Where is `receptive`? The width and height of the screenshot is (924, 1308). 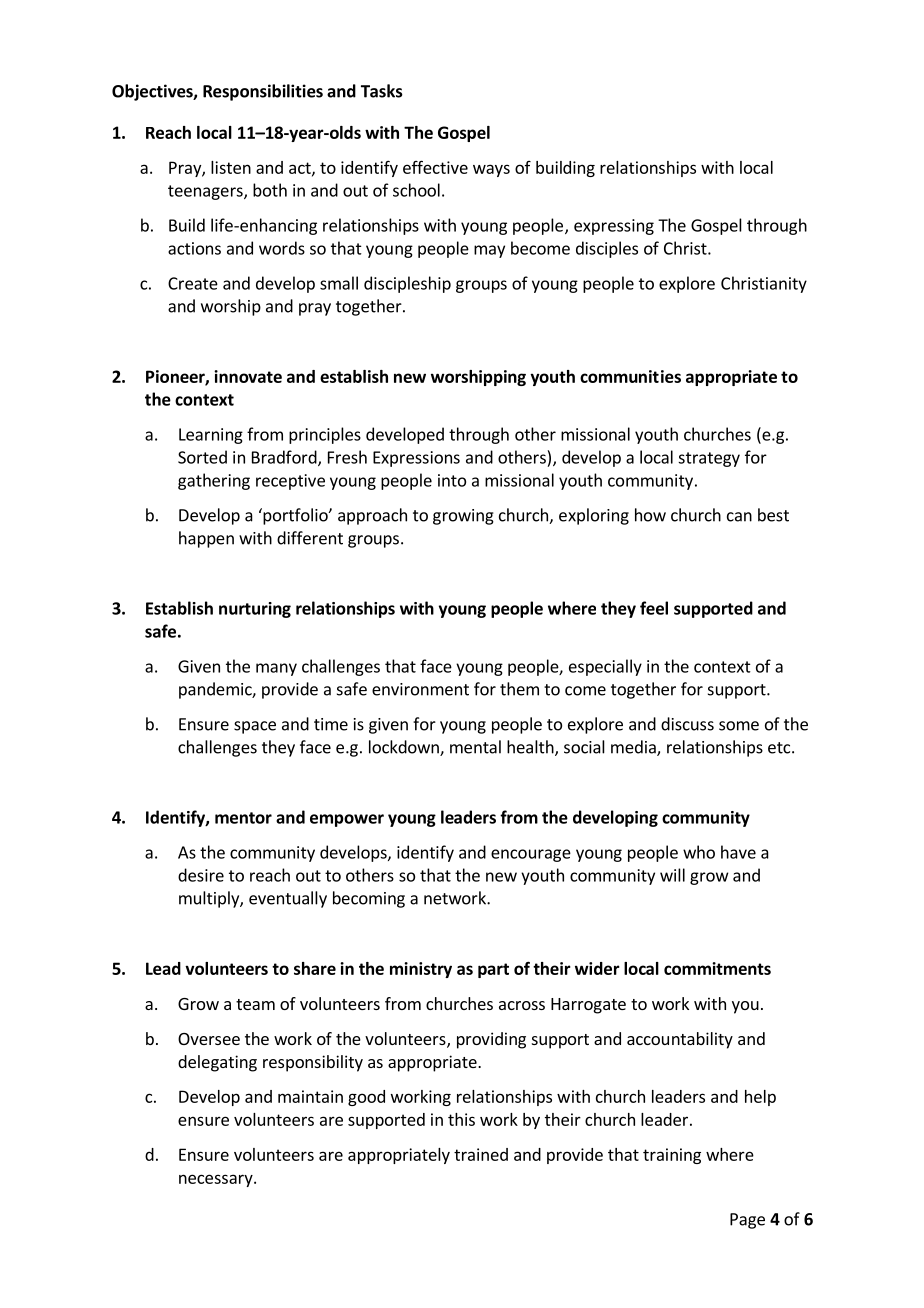
receptive is located at coordinates (290, 482).
